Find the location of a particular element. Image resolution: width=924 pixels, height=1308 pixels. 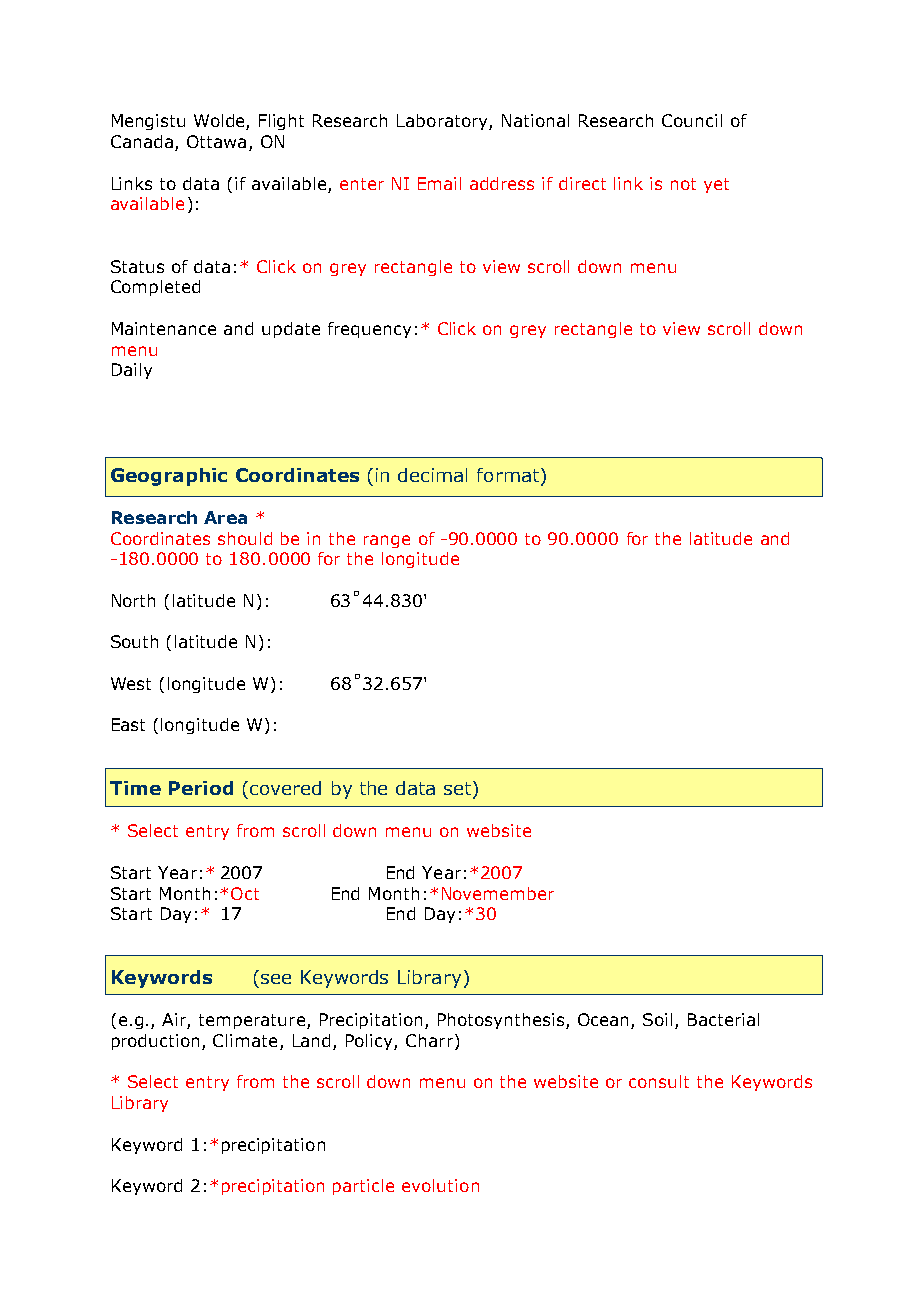

range is located at coordinates (387, 541).
